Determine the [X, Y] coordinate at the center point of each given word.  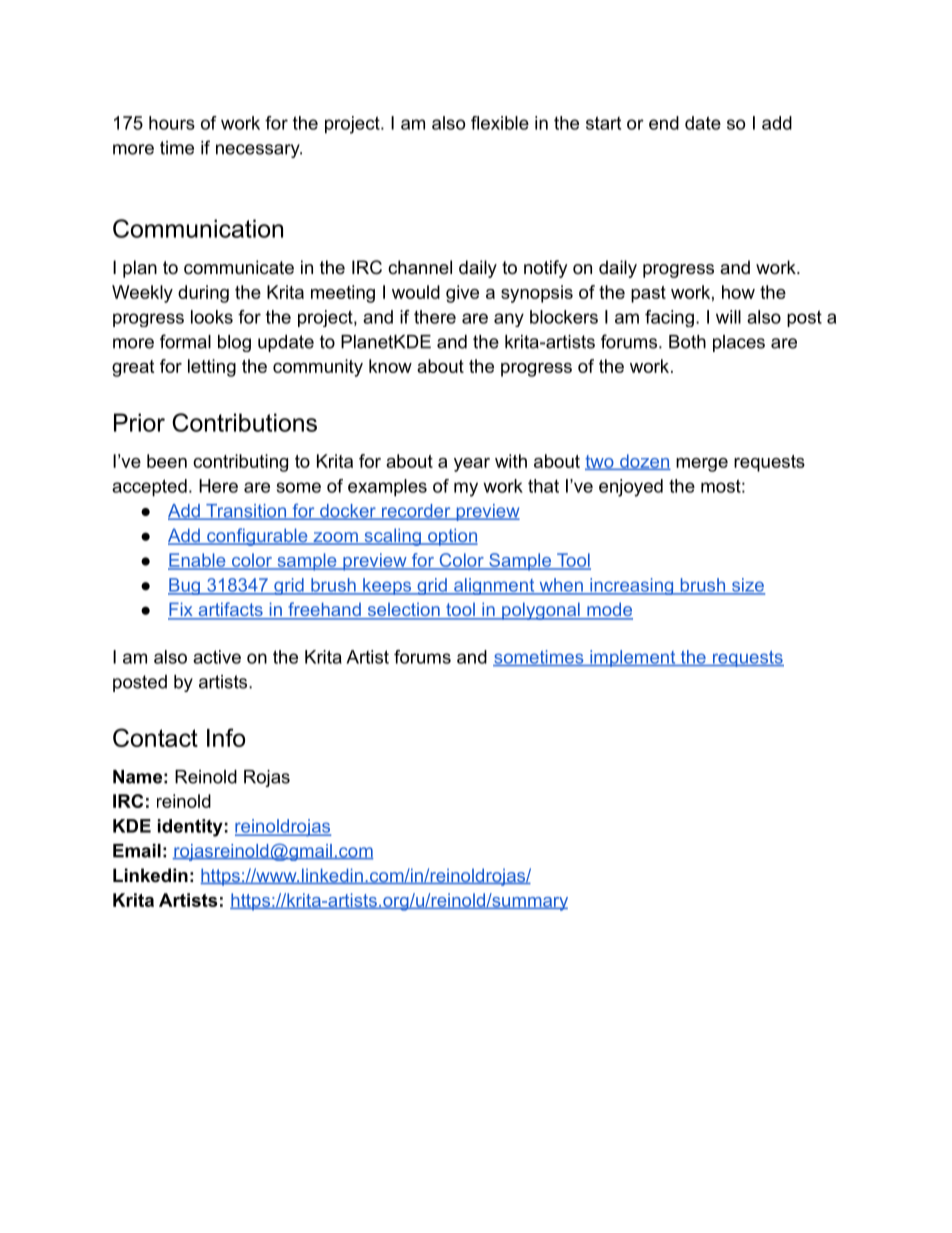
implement [633, 658]
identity [190, 828]
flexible [500, 123]
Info [226, 737]
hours [172, 123]
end [664, 123]
